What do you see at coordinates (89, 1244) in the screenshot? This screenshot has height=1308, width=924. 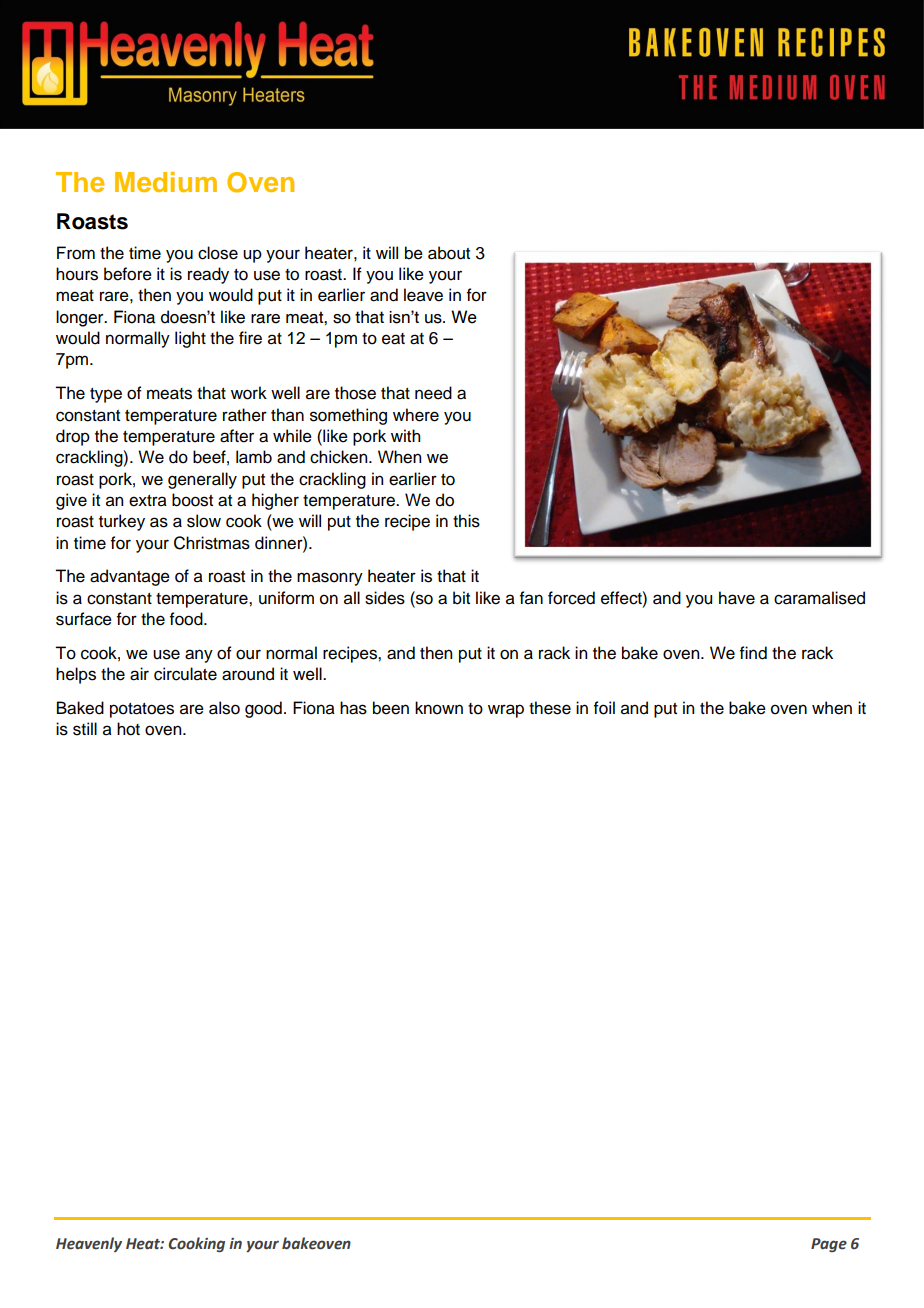 I see `Heavenly` at bounding box center [89, 1244].
